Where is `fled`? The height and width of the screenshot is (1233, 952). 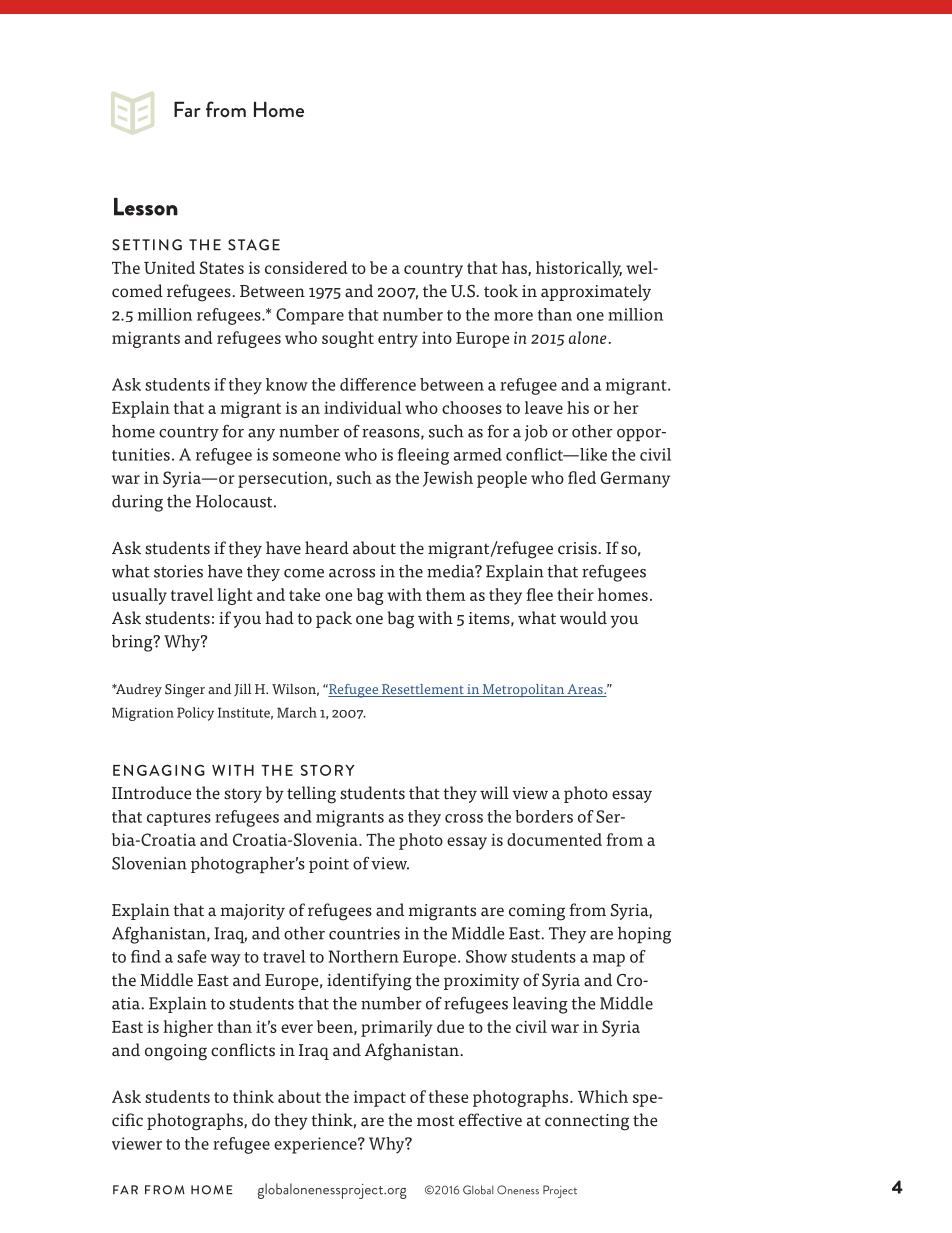 fled is located at coordinates (582, 477).
